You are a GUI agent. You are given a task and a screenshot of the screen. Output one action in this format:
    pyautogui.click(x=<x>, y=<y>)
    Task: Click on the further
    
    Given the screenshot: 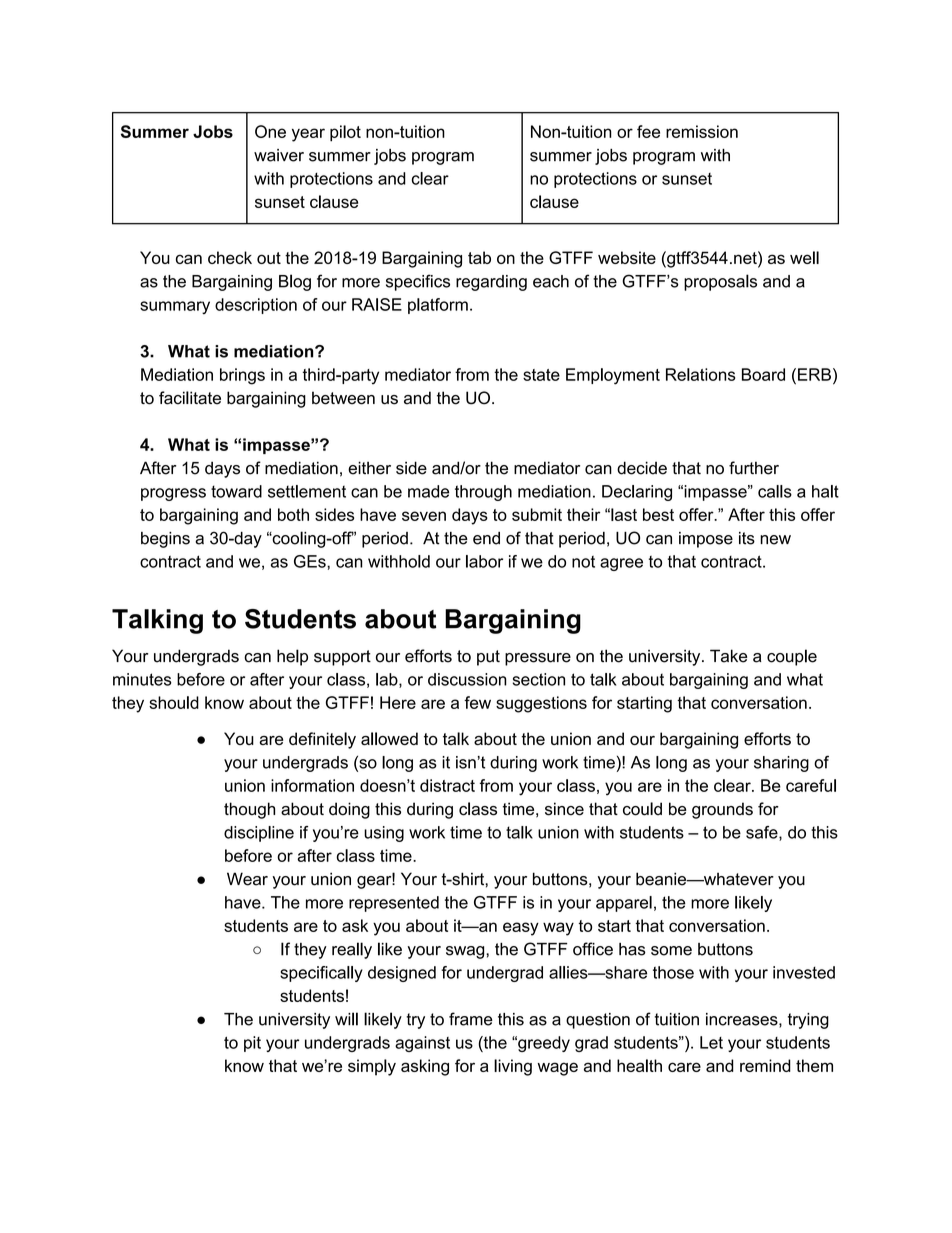 What is the action you would take?
    pyautogui.click(x=754, y=468)
